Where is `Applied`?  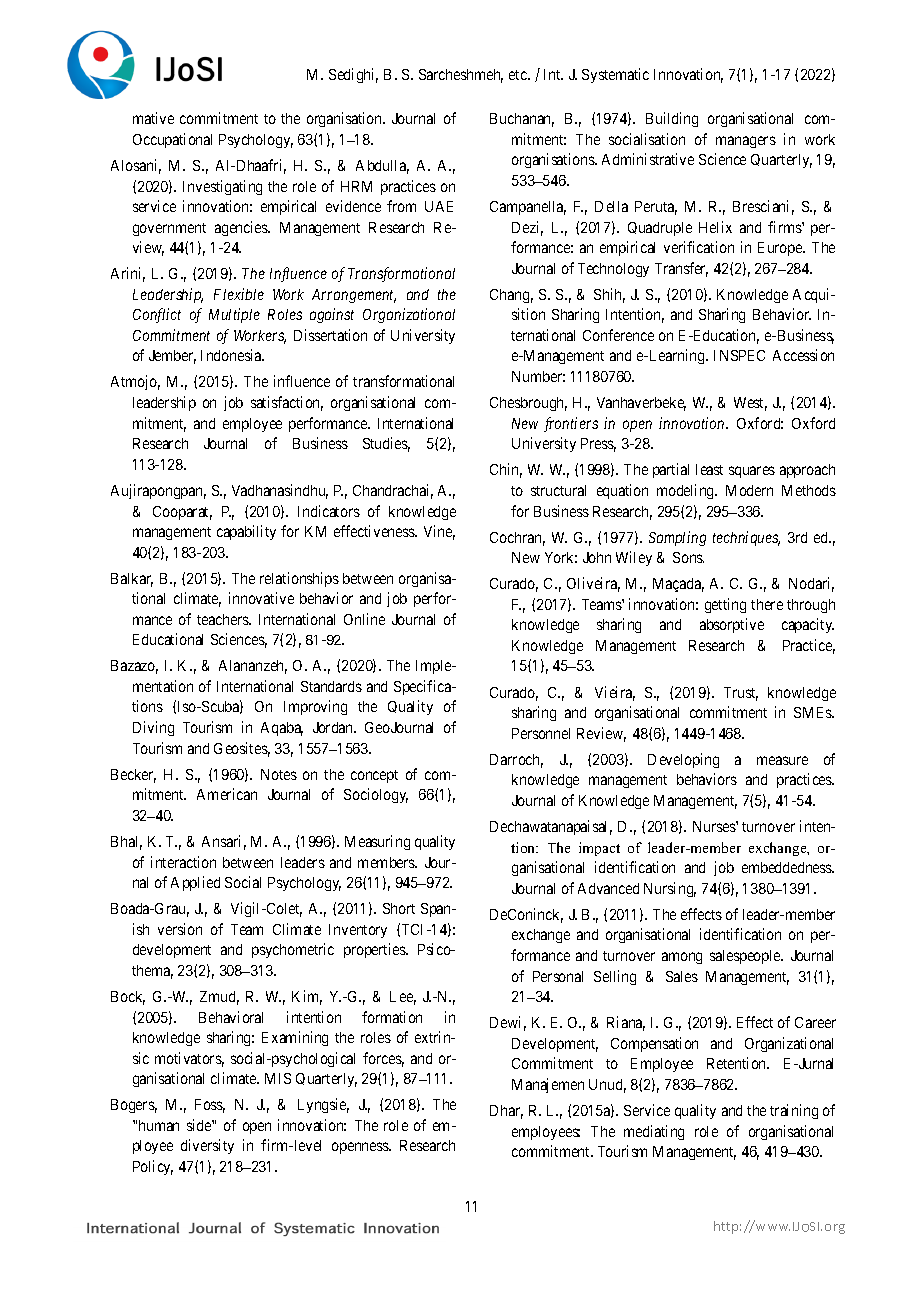
Applied is located at coordinates (195, 883).
